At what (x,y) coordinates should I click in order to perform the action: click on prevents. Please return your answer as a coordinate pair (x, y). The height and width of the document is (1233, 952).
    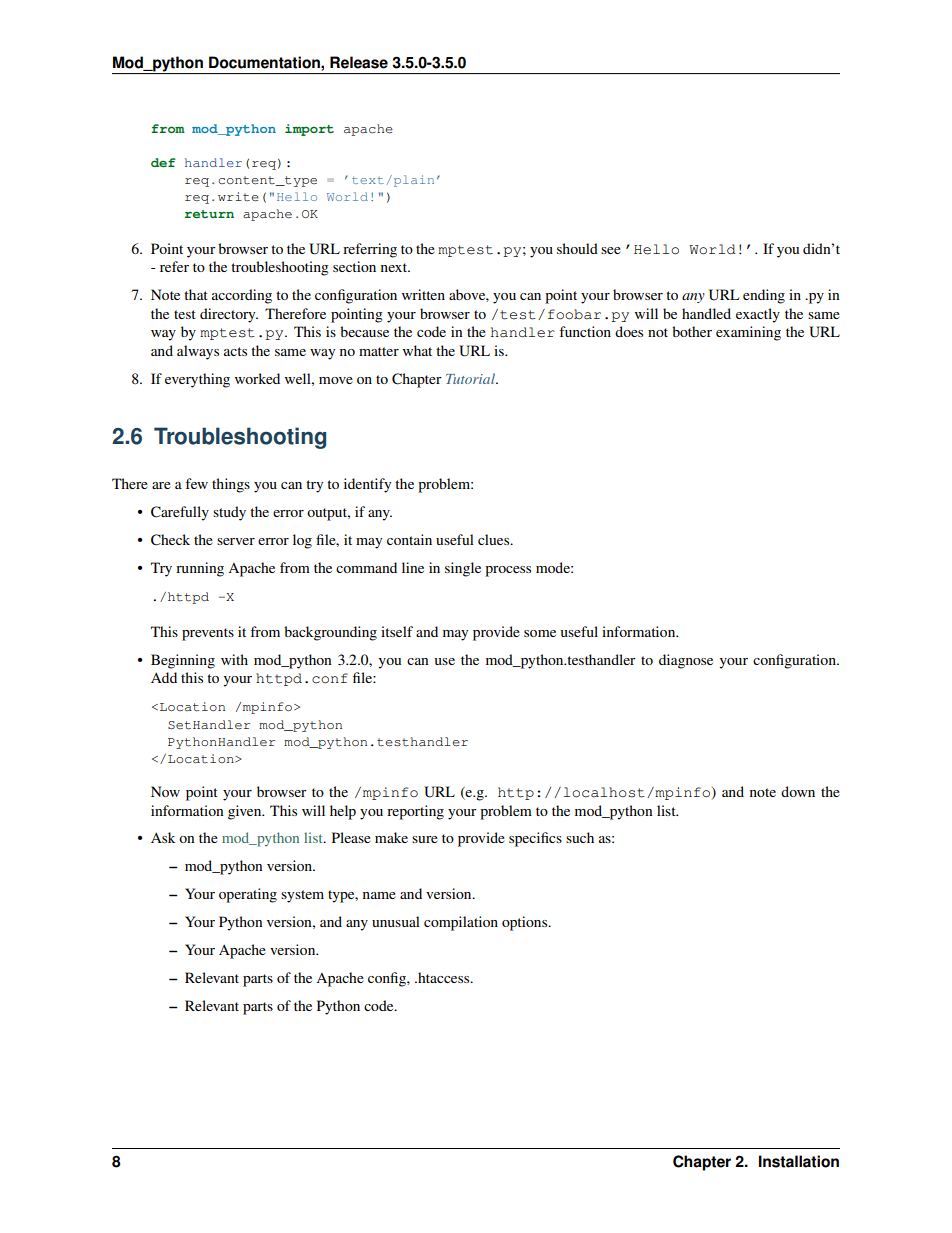
    Looking at the image, I should click on (208, 634).
